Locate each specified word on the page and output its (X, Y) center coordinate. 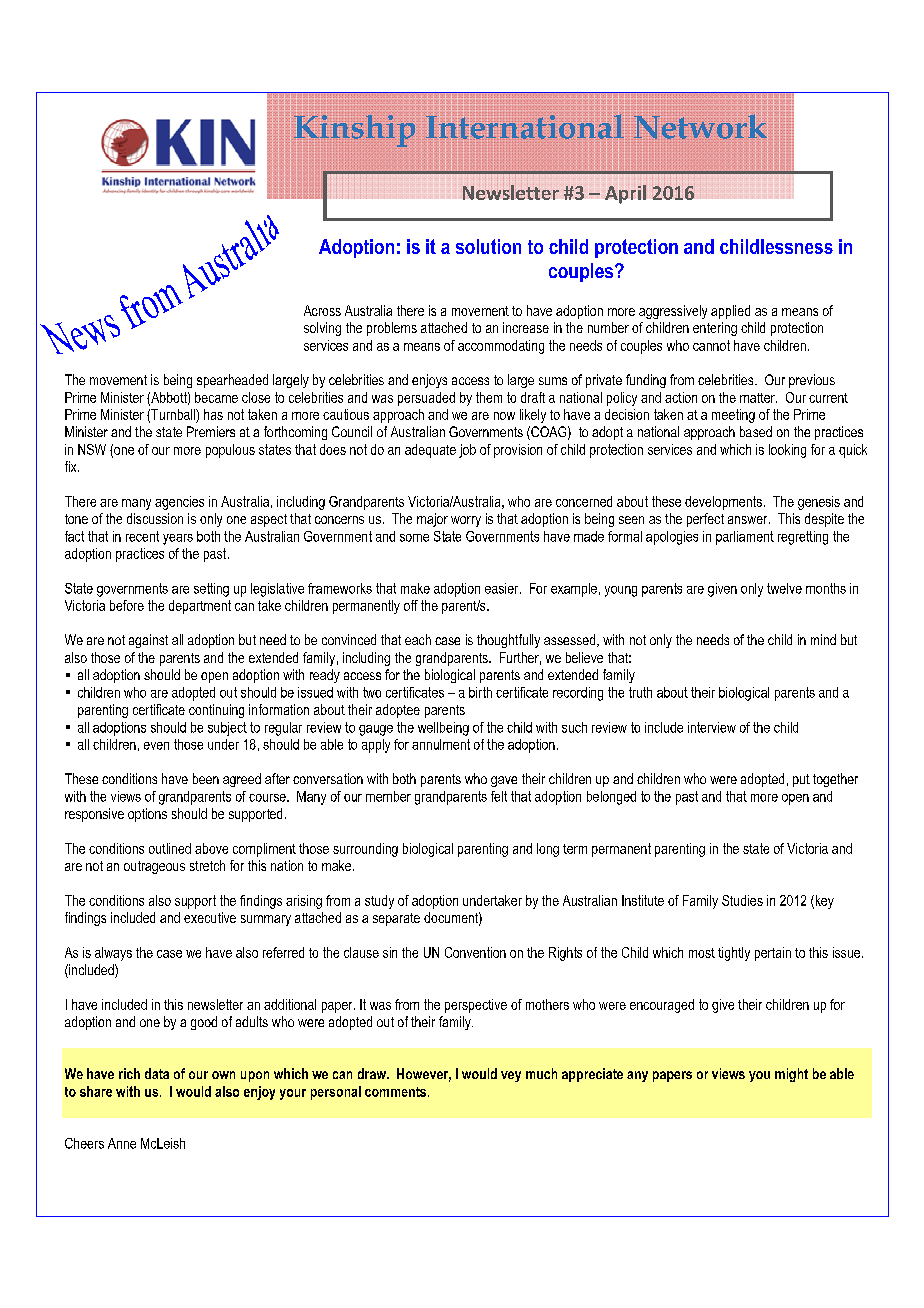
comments (397, 1092)
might (791, 1075)
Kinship (354, 131)
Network (700, 126)
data (157, 1073)
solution (488, 246)
